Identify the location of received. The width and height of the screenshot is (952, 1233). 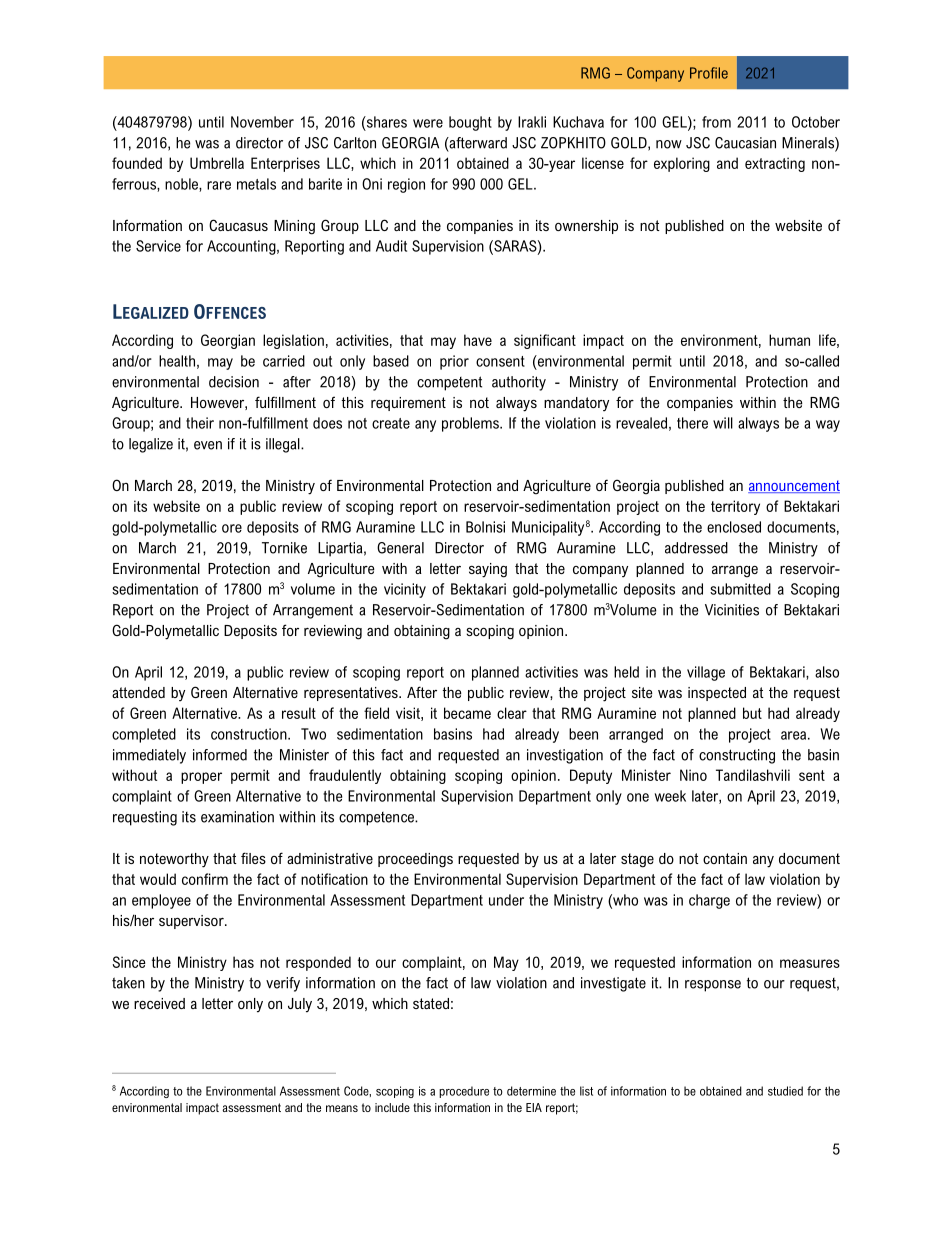
(159, 1003).
